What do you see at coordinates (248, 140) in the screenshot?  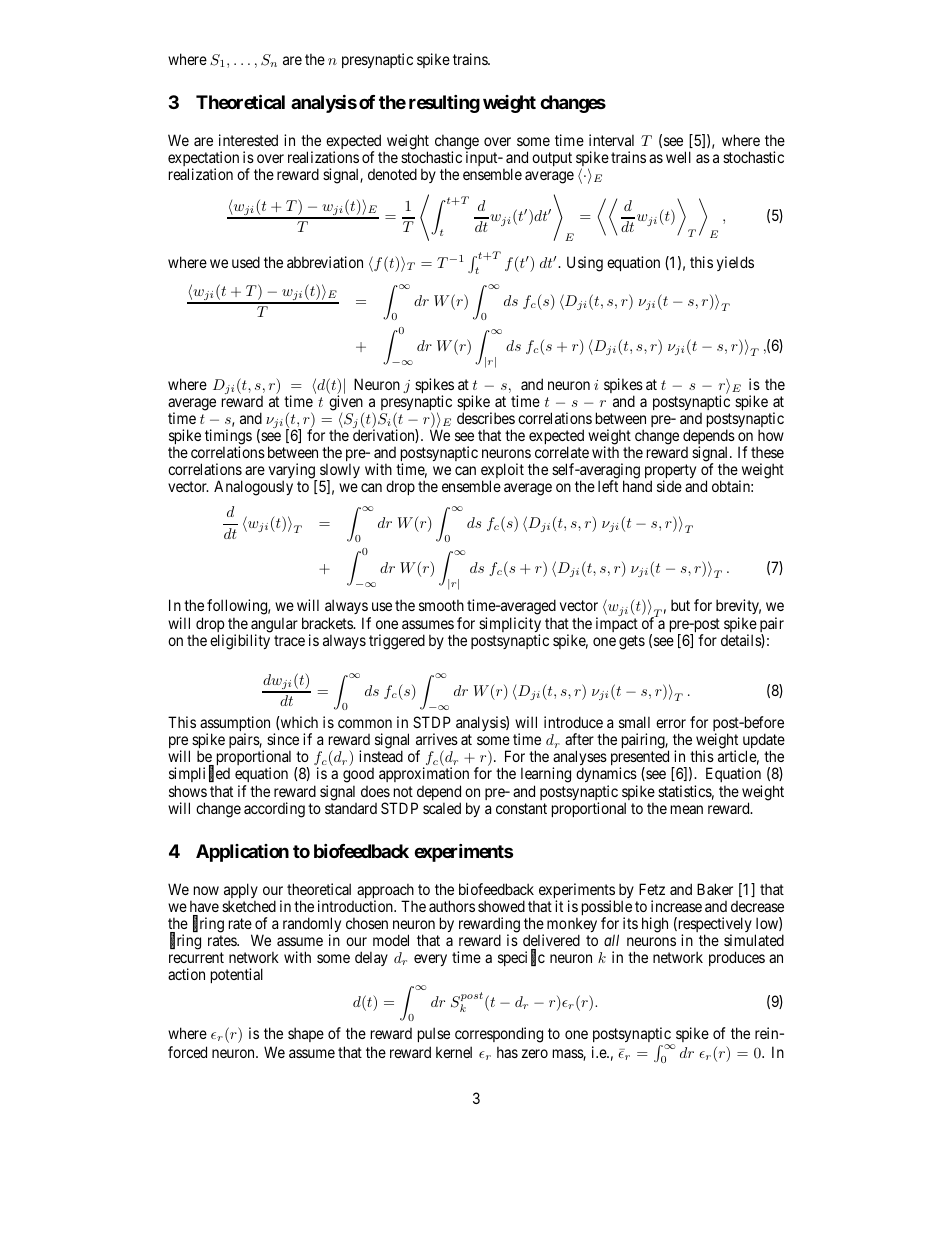 I see `interested` at bounding box center [248, 140].
